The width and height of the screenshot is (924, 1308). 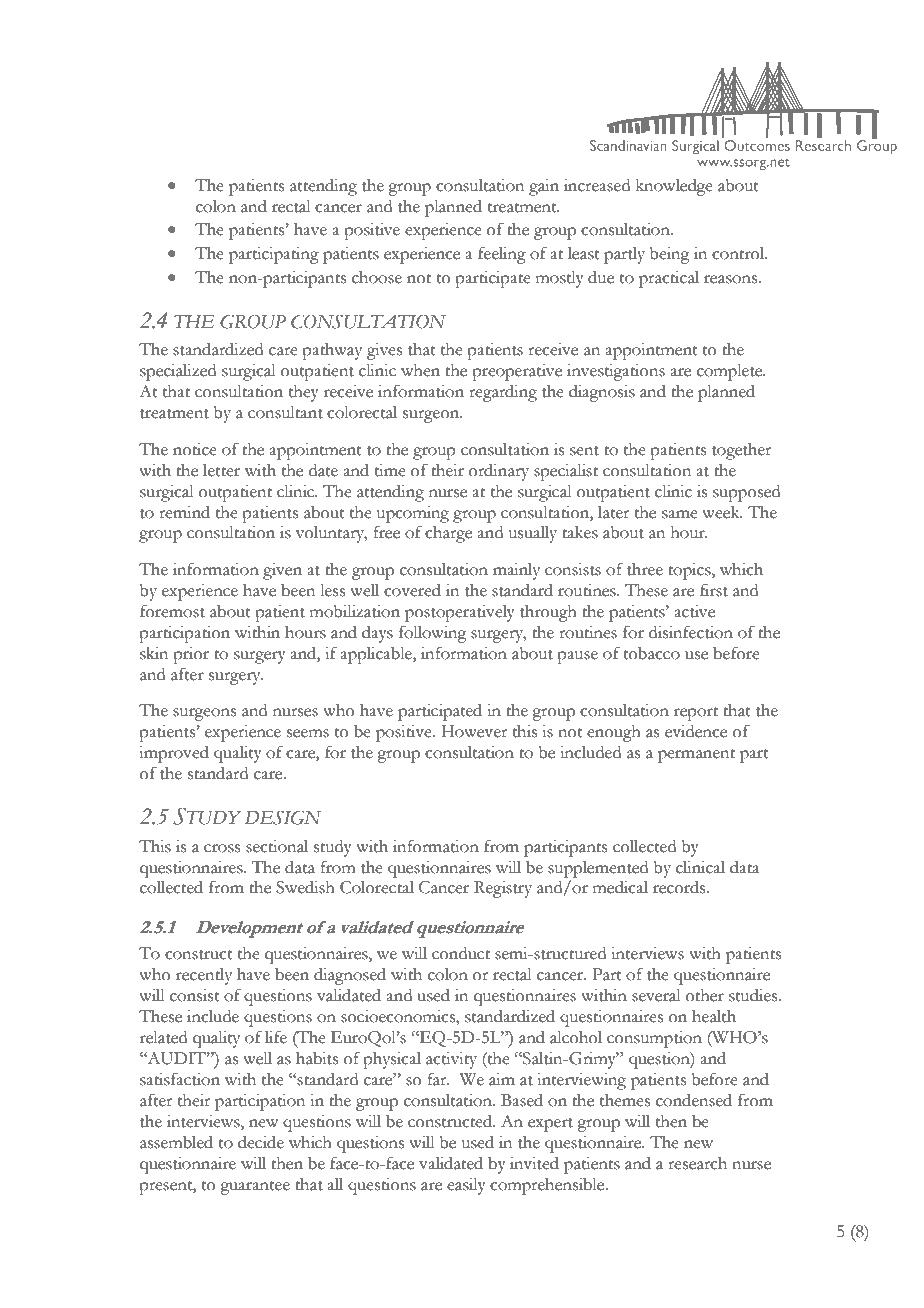 I want to click on charge, so click(x=448, y=534).
